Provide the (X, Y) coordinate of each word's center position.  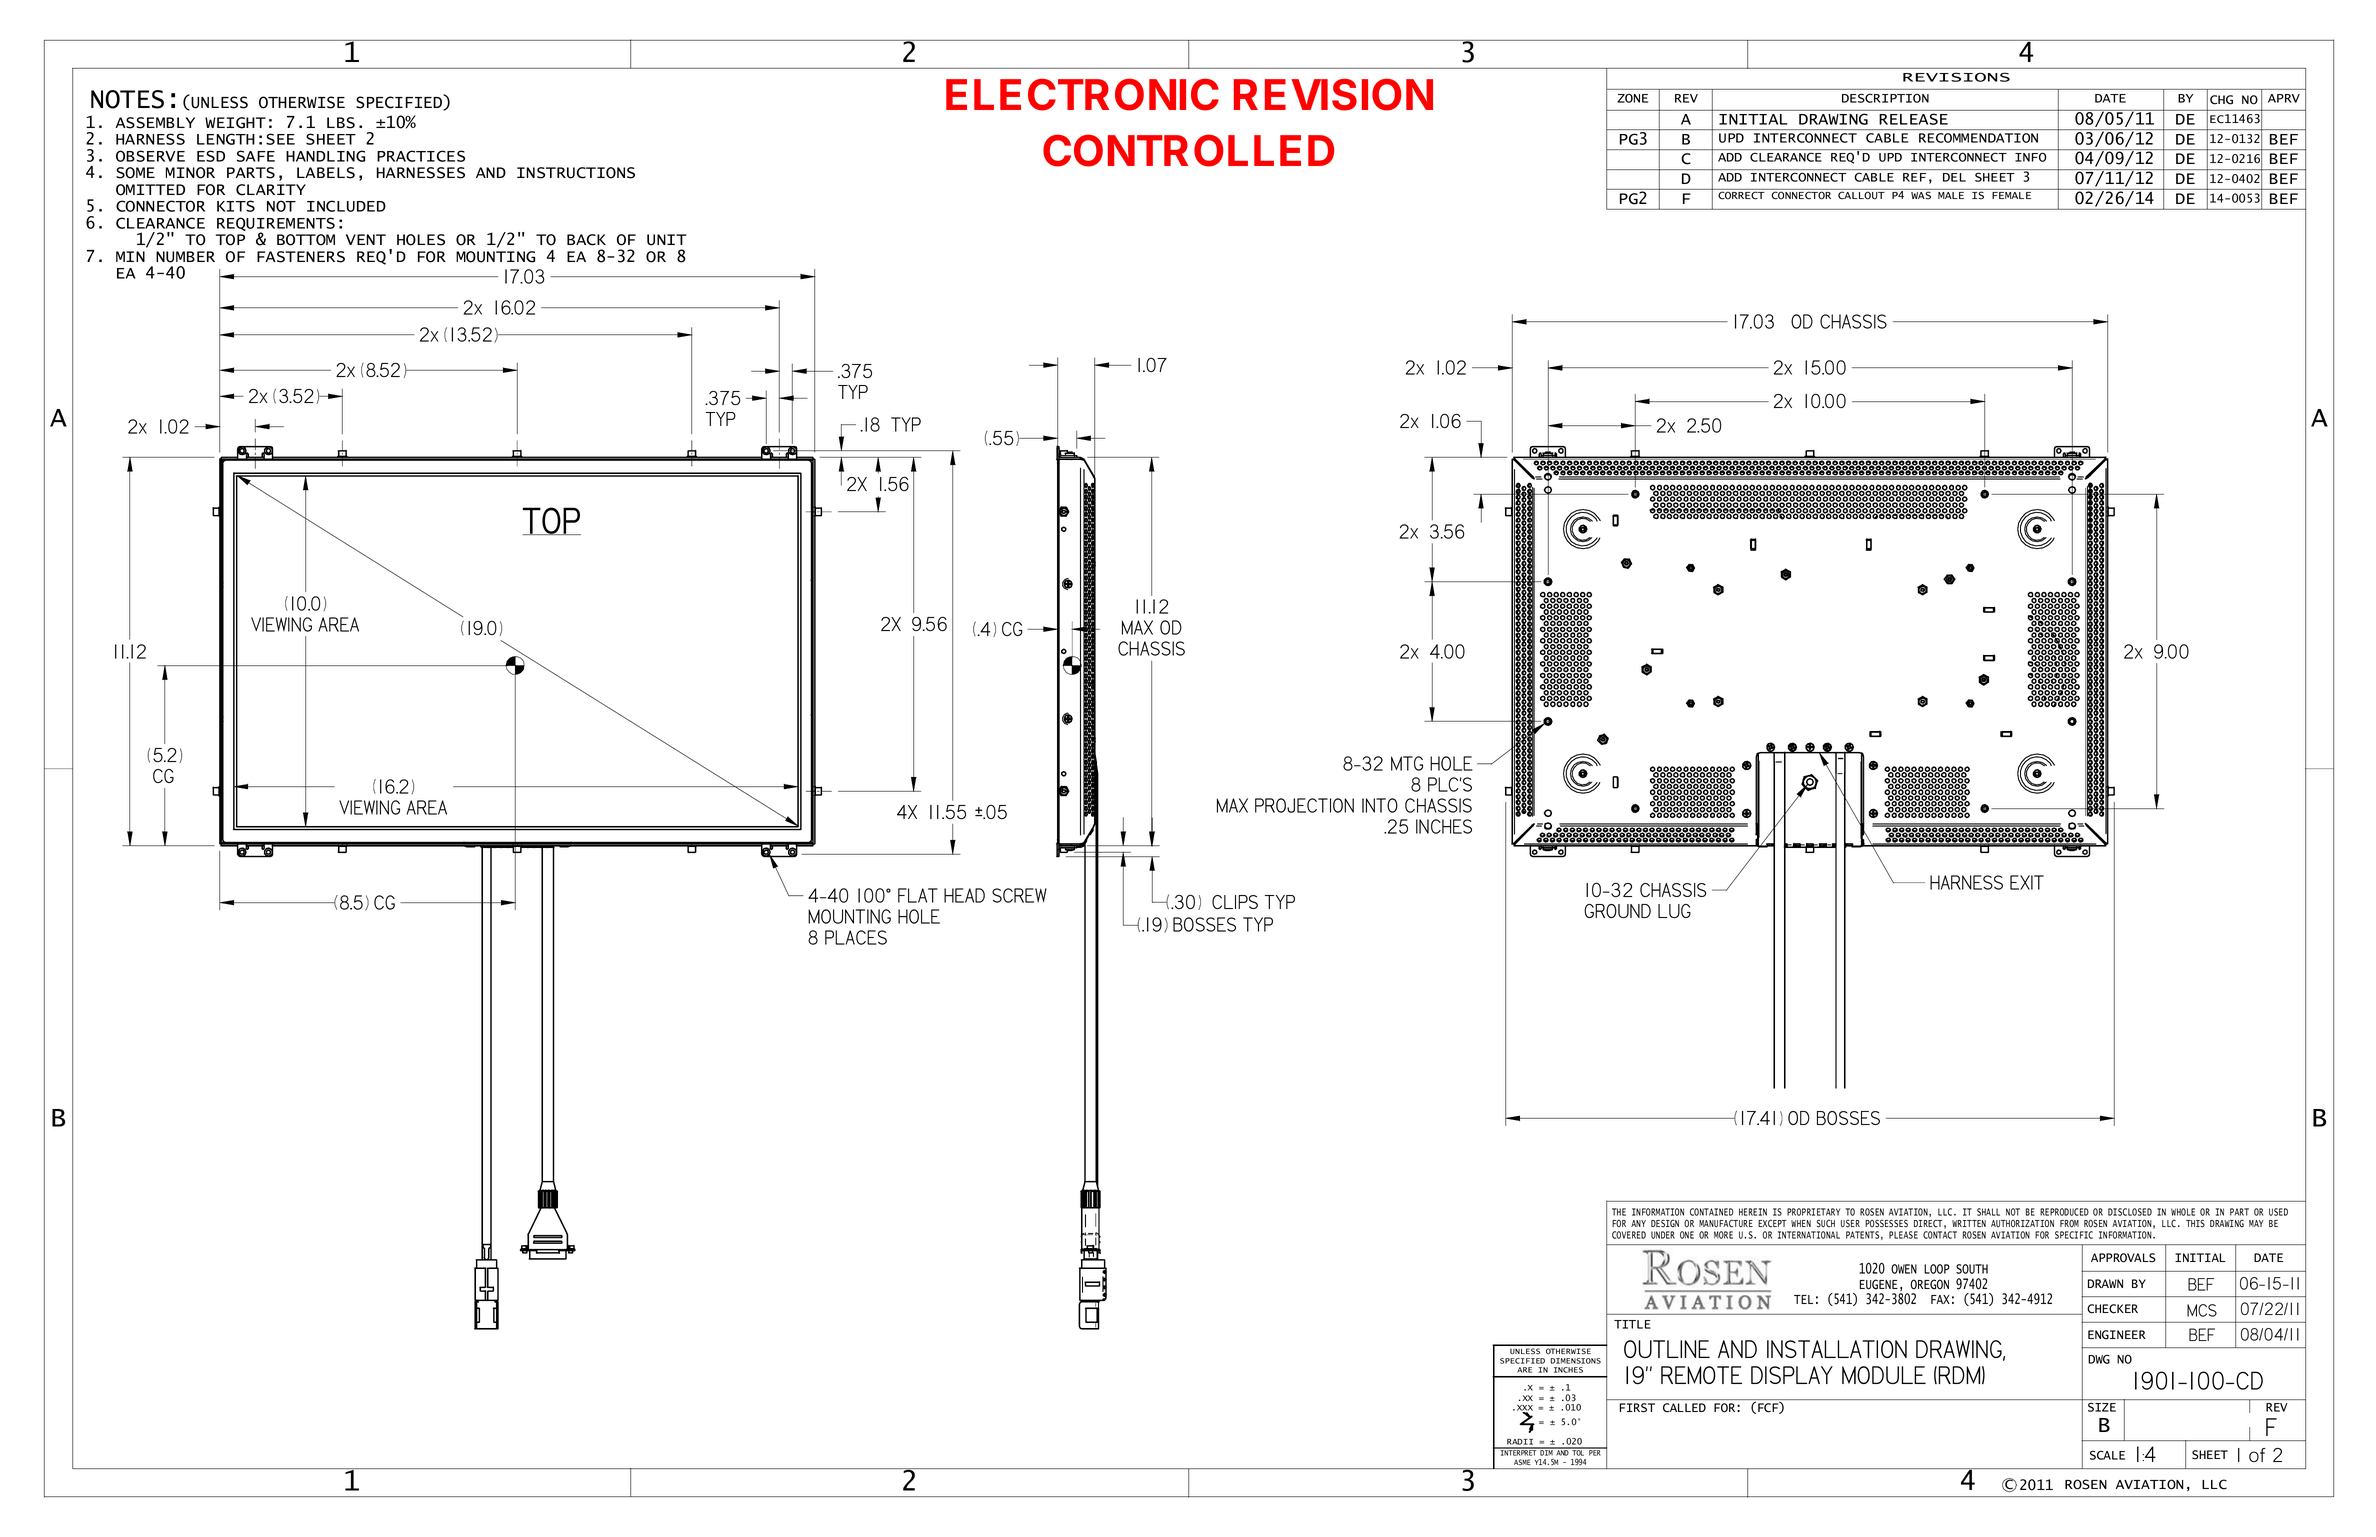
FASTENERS (301, 257)
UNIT (667, 240)
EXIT (2027, 882)
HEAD (964, 895)
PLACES (856, 937)
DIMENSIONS (1575, 1361)
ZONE (1632, 98)
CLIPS (1235, 902)
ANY (1638, 1223)
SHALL (1988, 1212)
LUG (1674, 911)
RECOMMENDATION (1978, 138)
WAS (1921, 195)
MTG (1407, 763)
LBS (341, 123)
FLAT (918, 895)
